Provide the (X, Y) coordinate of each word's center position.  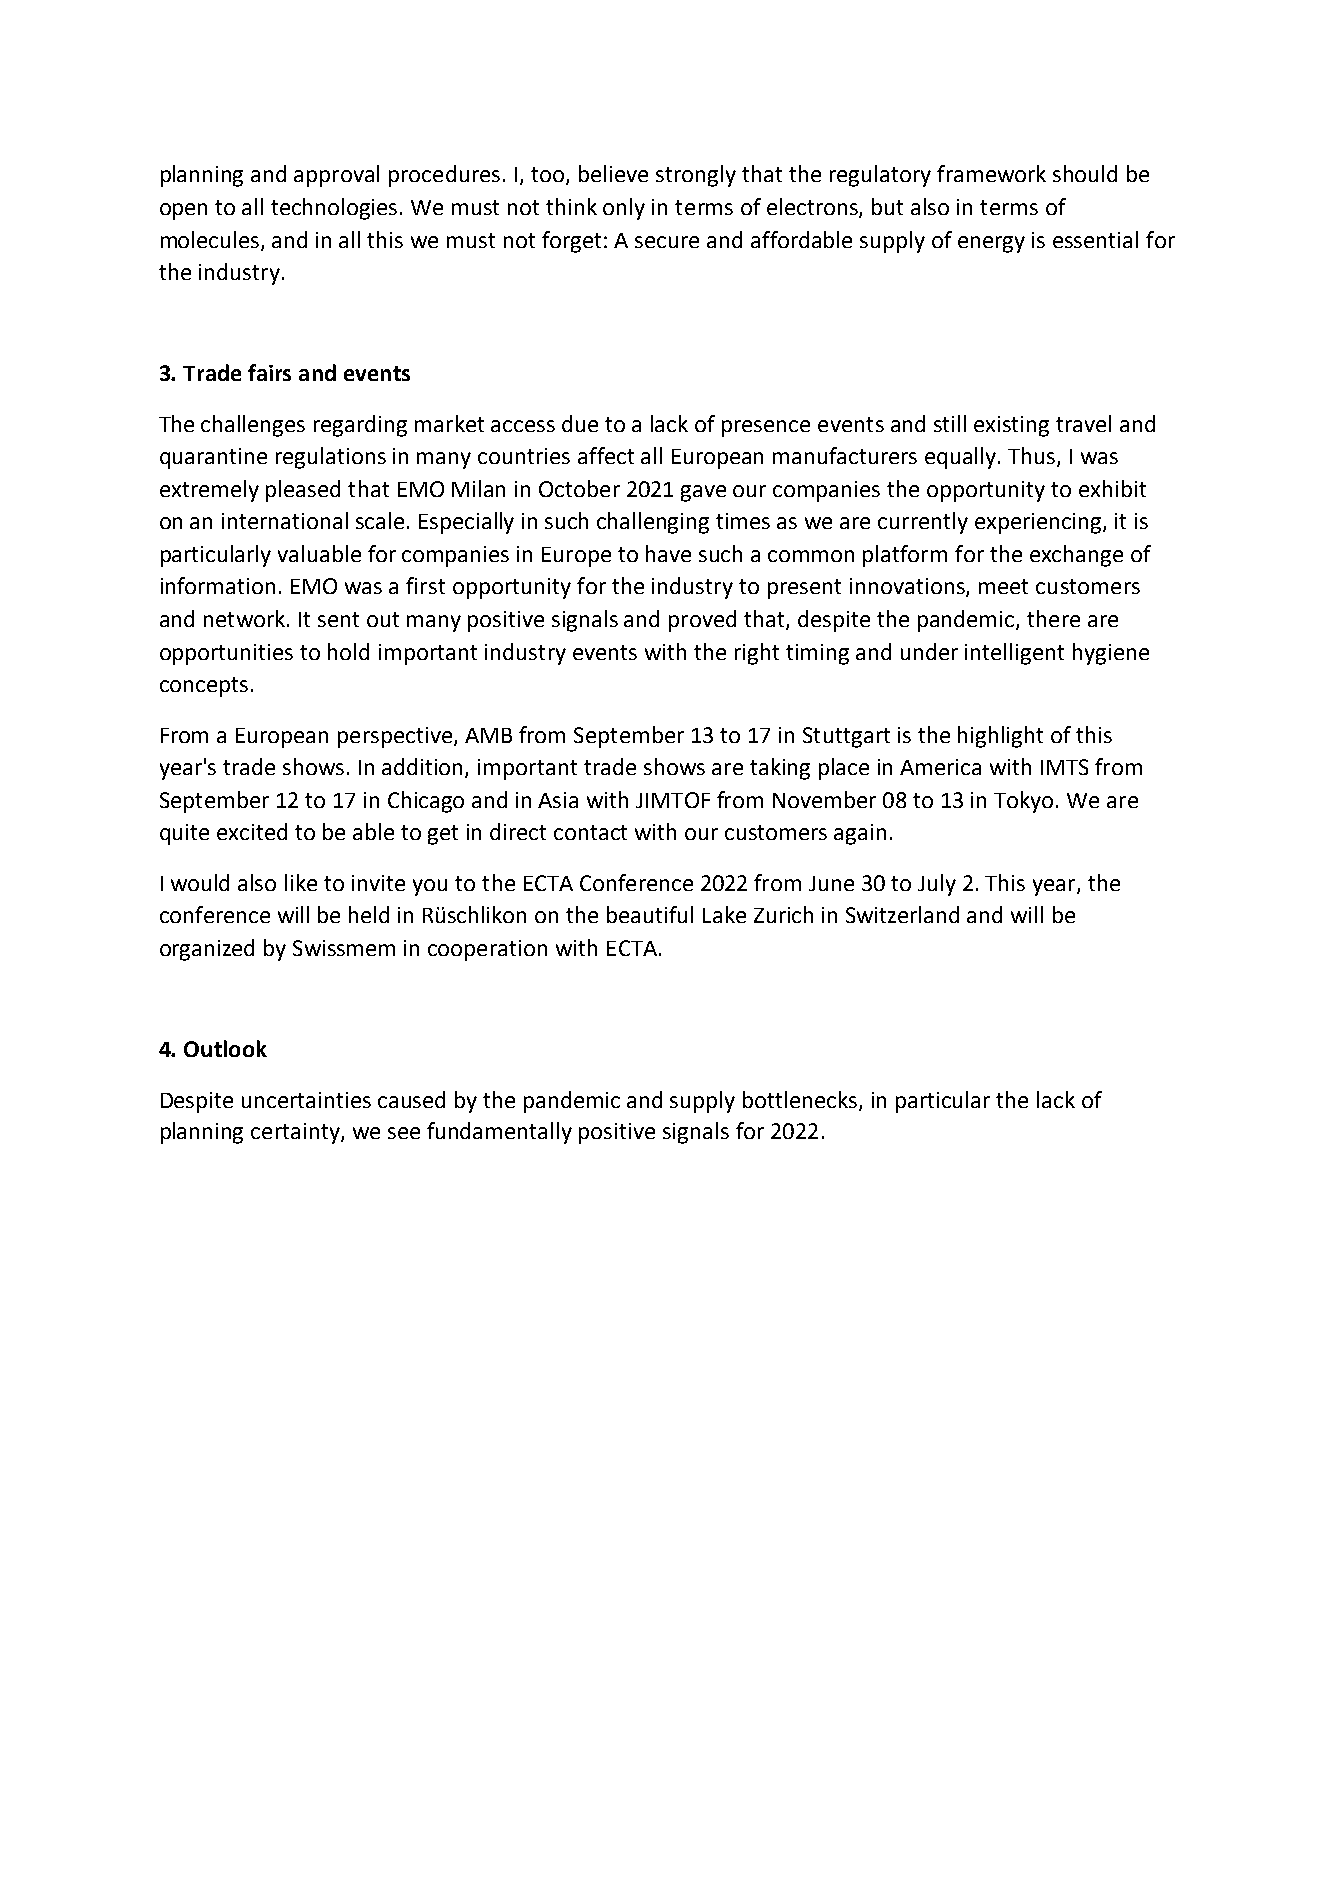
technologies (336, 209)
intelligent (1014, 654)
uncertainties (306, 1100)
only (624, 209)
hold (348, 651)
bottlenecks (801, 1100)
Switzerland (902, 914)
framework (991, 173)
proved (702, 621)
